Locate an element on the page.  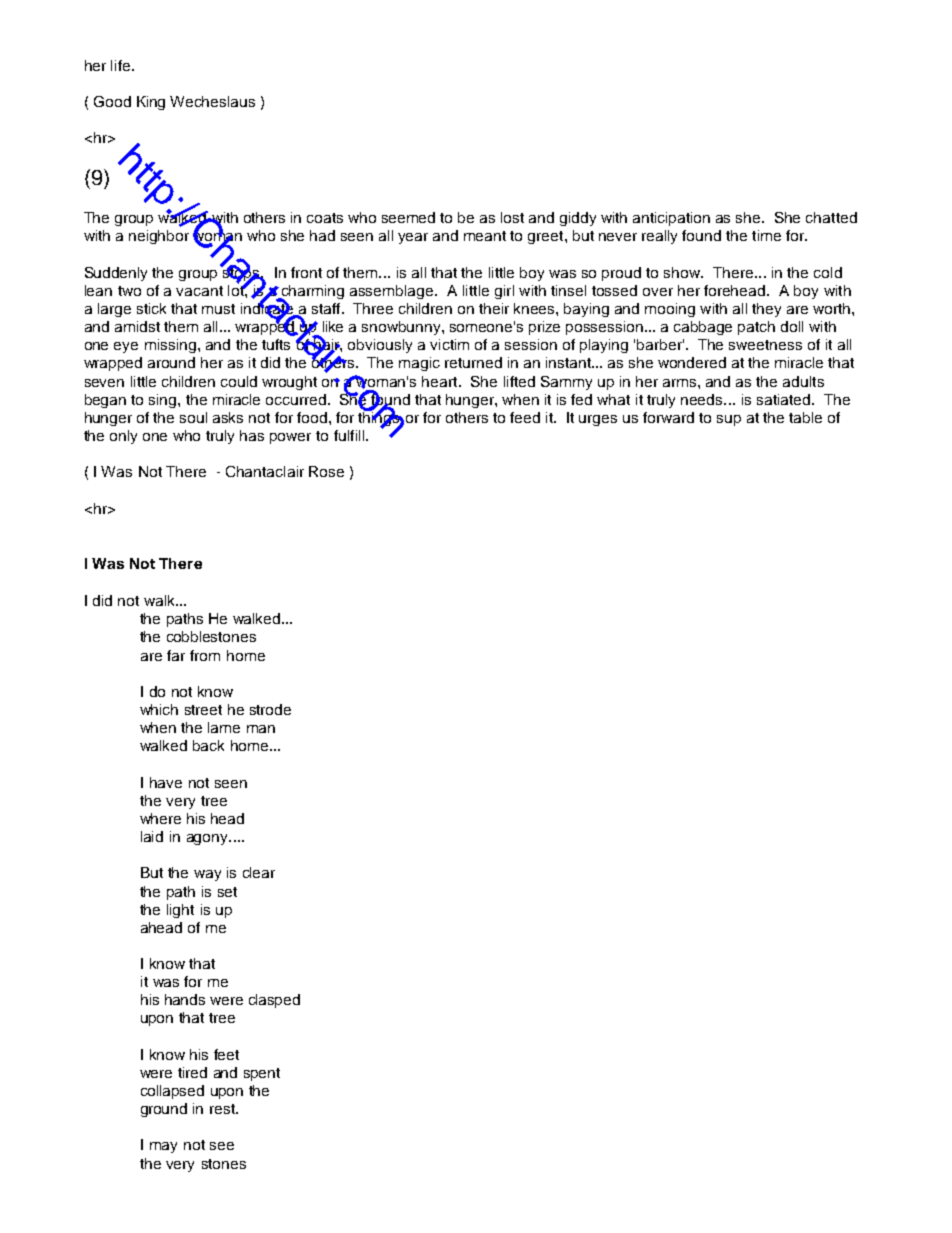
anticipation is located at coordinates (671, 219).
